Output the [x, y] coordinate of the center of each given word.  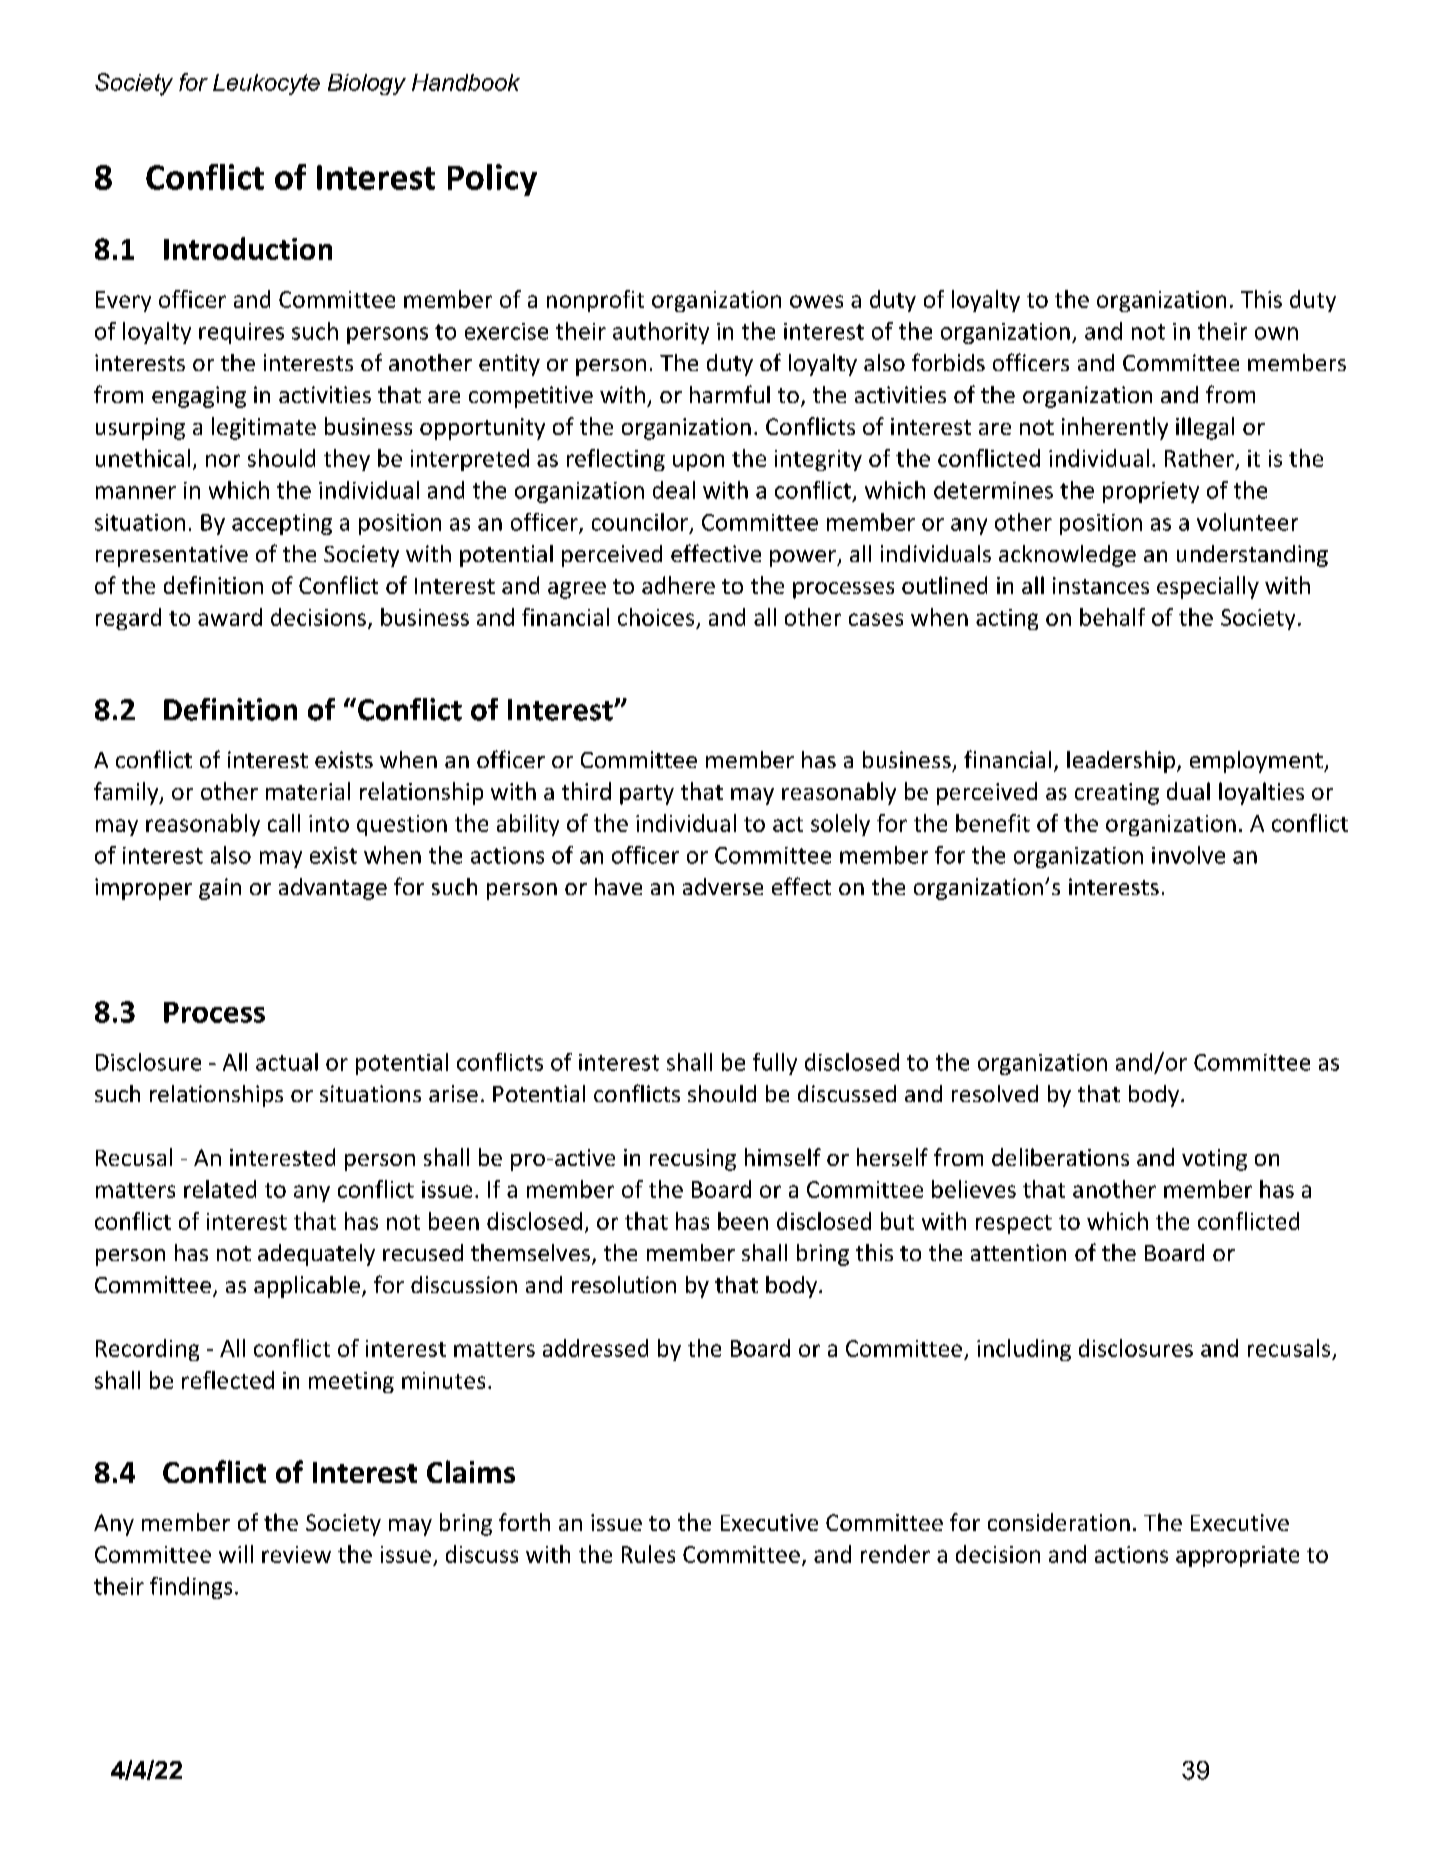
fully [775, 1064]
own [1276, 333]
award [230, 617]
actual [287, 1062]
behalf [1112, 617]
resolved [995, 1093]
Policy [492, 180]
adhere [678, 585]
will [236, 1554]
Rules [648, 1554]
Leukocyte [266, 84]
